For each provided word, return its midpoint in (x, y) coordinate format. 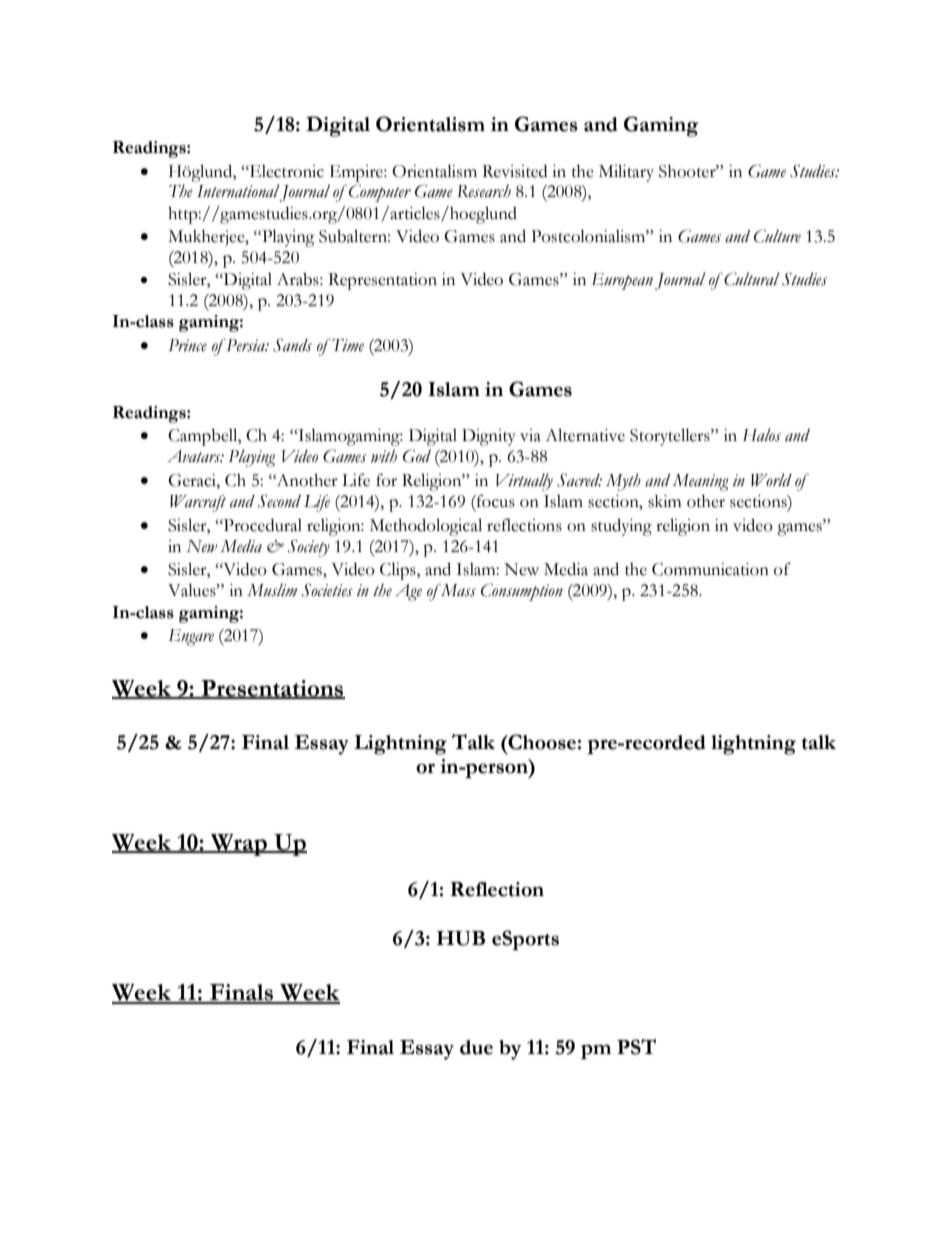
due (476, 1047)
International (238, 191)
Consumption (522, 592)
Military (626, 173)
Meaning (701, 482)
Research (484, 191)
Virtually (524, 482)
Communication (710, 569)
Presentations (272, 689)
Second (279, 501)
